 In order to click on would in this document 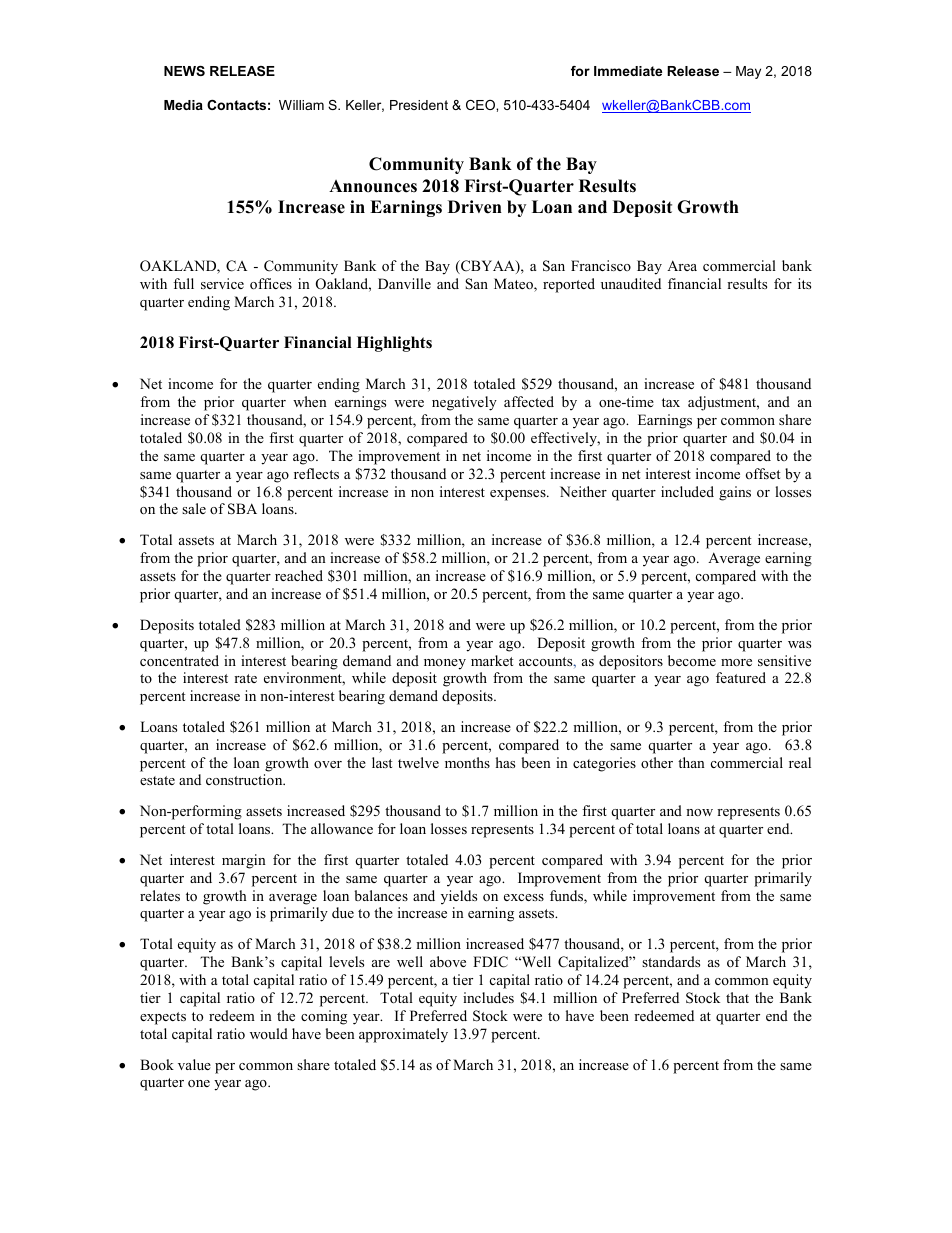, I will do `click(269, 1033)`.
